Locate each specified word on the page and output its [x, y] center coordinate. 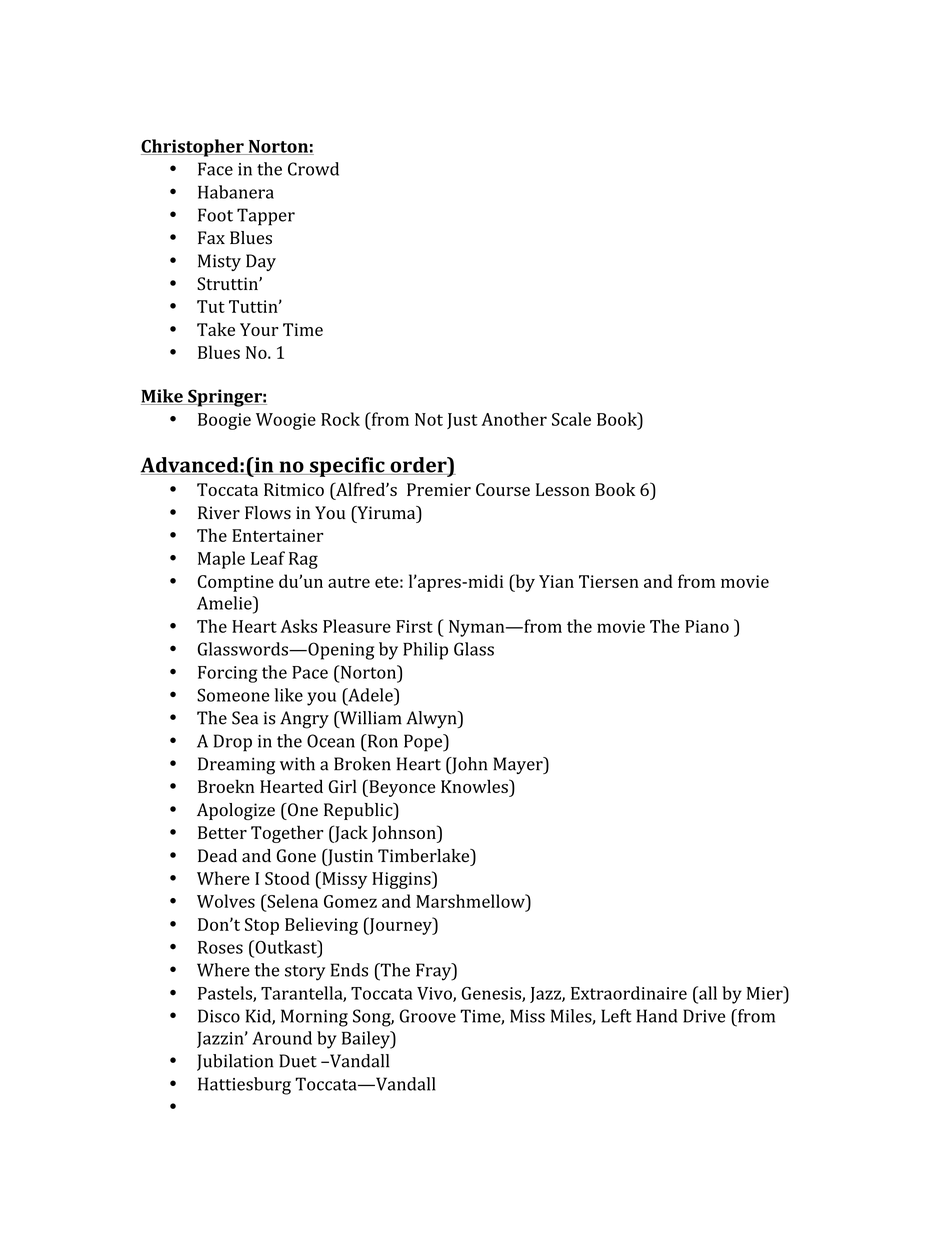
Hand [656, 1016]
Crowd [313, 169]
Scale [571, 419]
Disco [219, 1016]
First [414, 626]
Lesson [563, 489]
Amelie [225, 603]
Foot [215, 215]
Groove [428, 1016]
